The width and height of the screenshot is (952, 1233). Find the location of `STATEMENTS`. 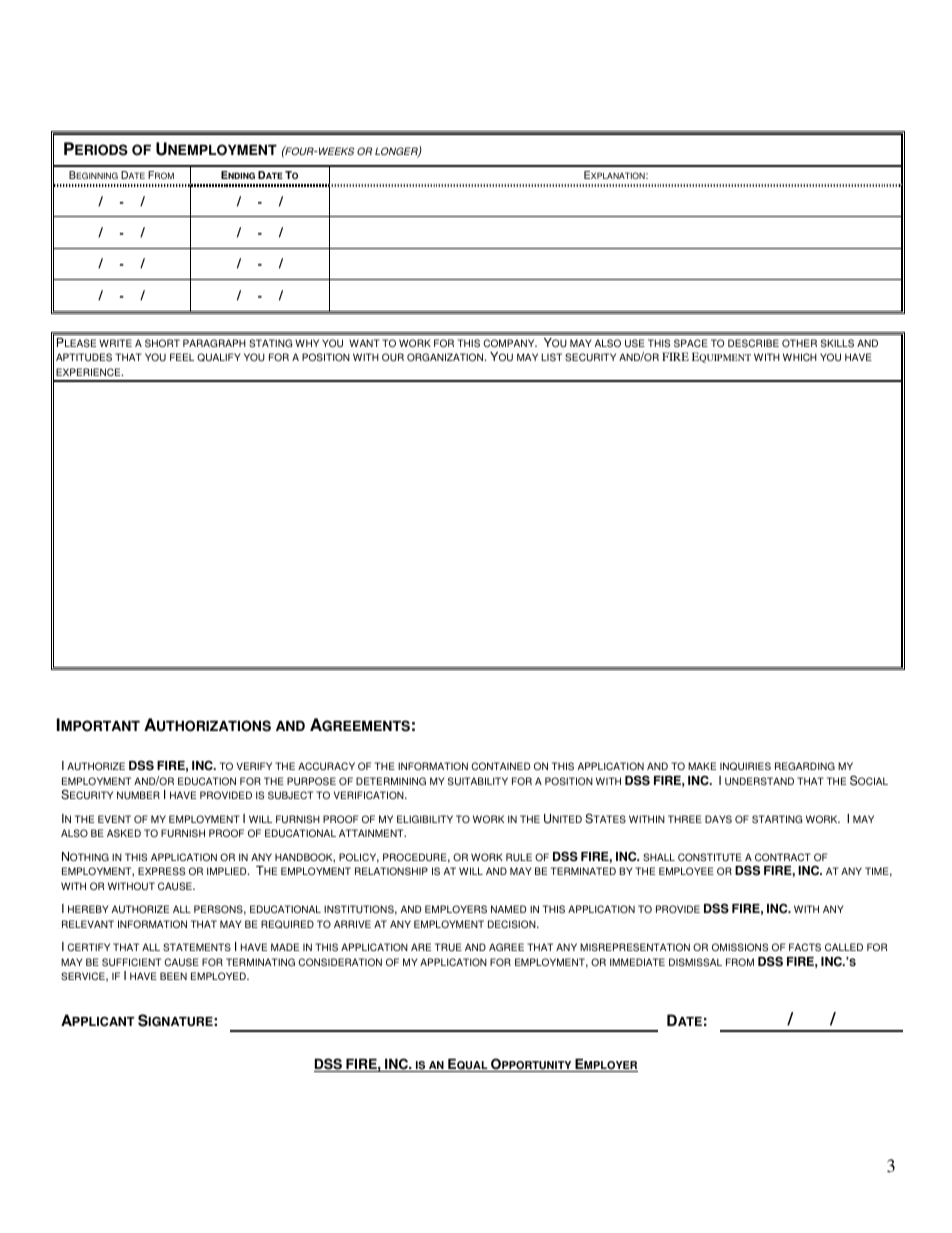

STATEMENTS is located at coordinates (197, 947).
